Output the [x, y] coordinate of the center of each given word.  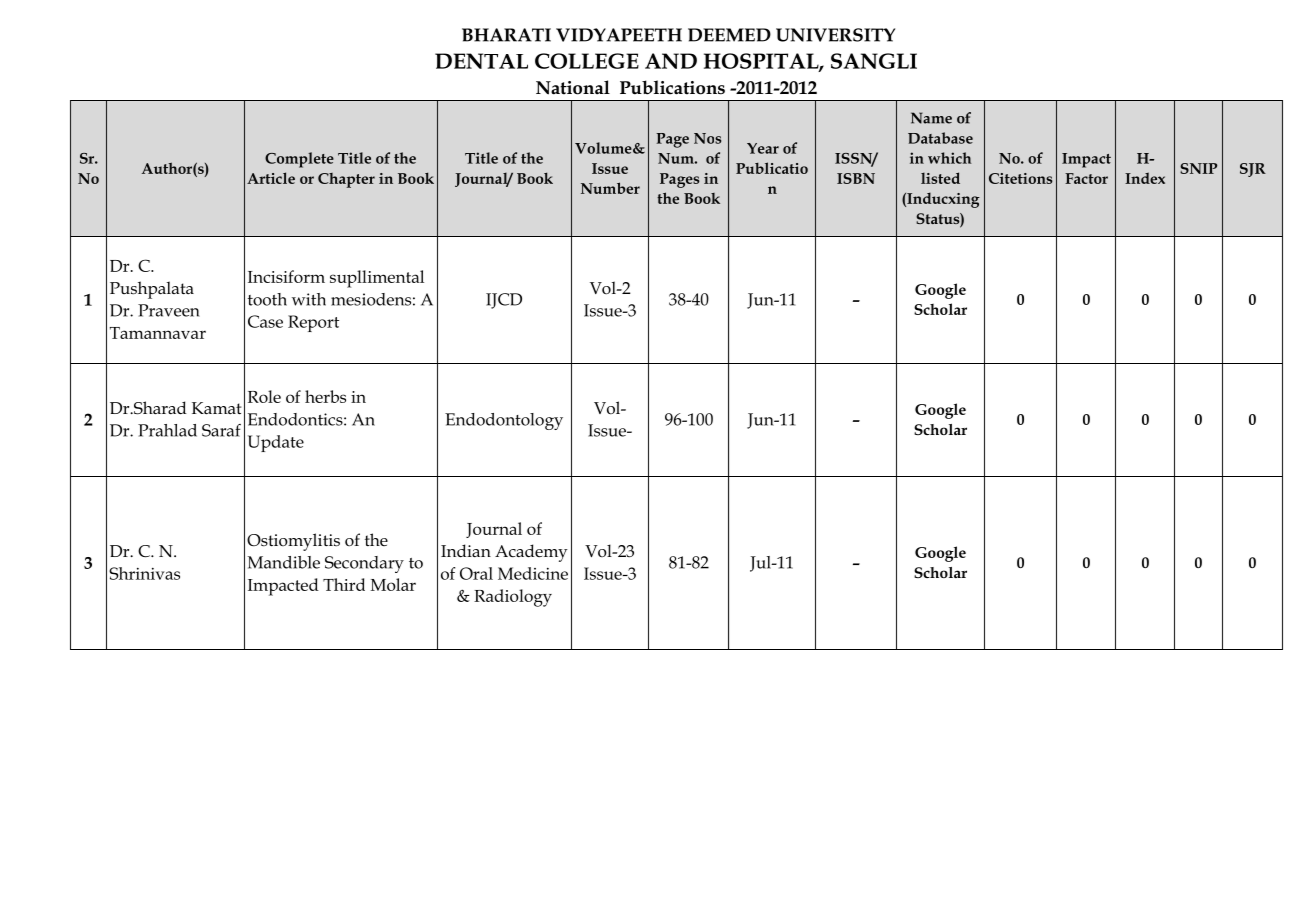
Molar [393, 584]
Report [313, 323]
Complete [299, 160]
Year [763, 148]
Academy [531, 553]
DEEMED [729, 35]
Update [276, 443]
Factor [1086, 178]
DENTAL [481, 61]
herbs [325, 396]
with [309, 299]
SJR [1253, 170]
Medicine [533, 573]
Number [610, 188]
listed [940, 178]
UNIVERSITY [835, 35]
